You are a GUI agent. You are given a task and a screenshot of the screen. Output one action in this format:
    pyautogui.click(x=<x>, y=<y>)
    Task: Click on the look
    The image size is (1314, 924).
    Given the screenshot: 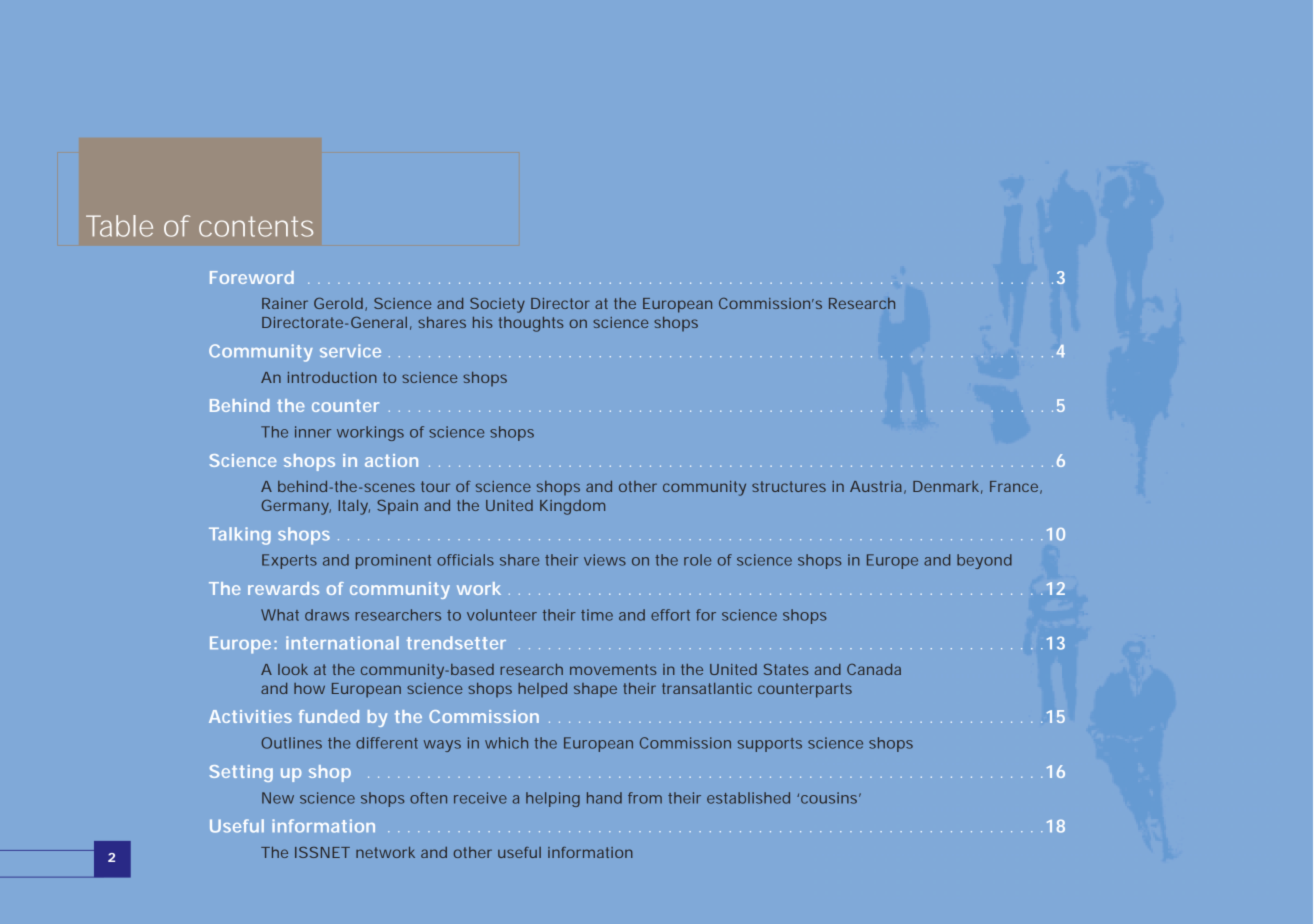 What is the action you would take?
    pyautogui.click(x=293, y=669)
